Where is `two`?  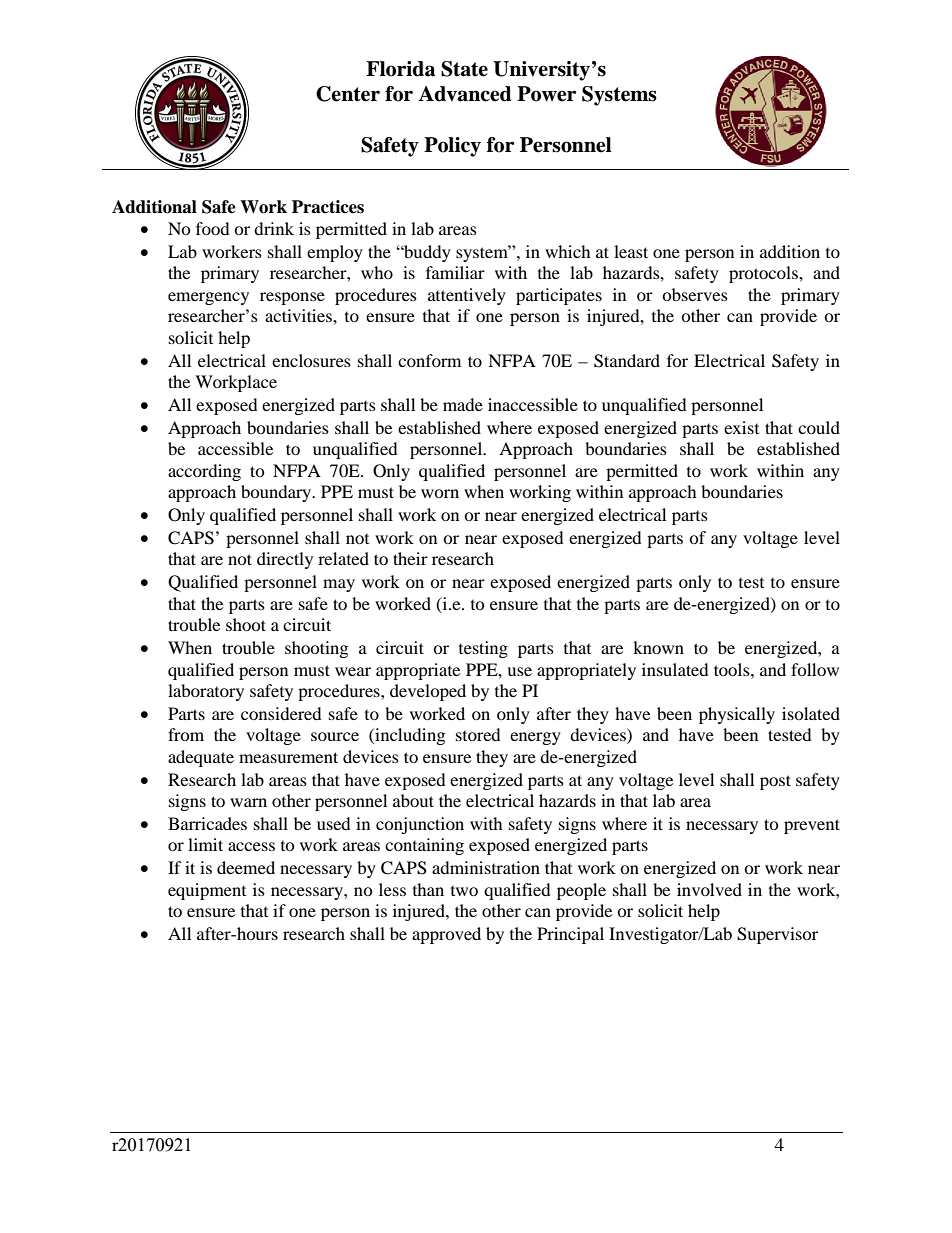 two is located at coordinates (464, 891).
